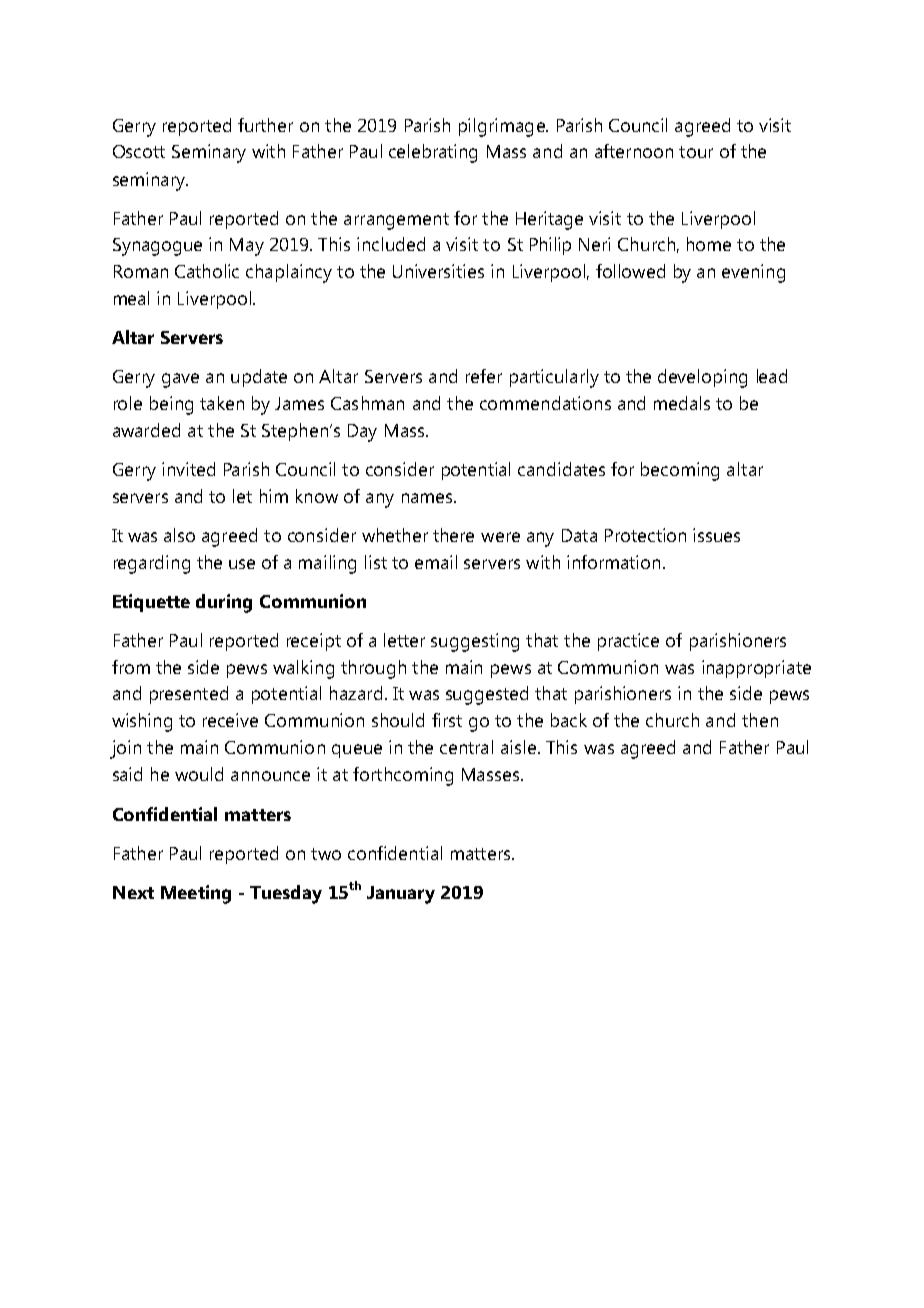 The height and width of the page is (1308, 924). What do you see at coordinates (265, 125) in the page?
I see `further` at bounding box center [265, 125].
